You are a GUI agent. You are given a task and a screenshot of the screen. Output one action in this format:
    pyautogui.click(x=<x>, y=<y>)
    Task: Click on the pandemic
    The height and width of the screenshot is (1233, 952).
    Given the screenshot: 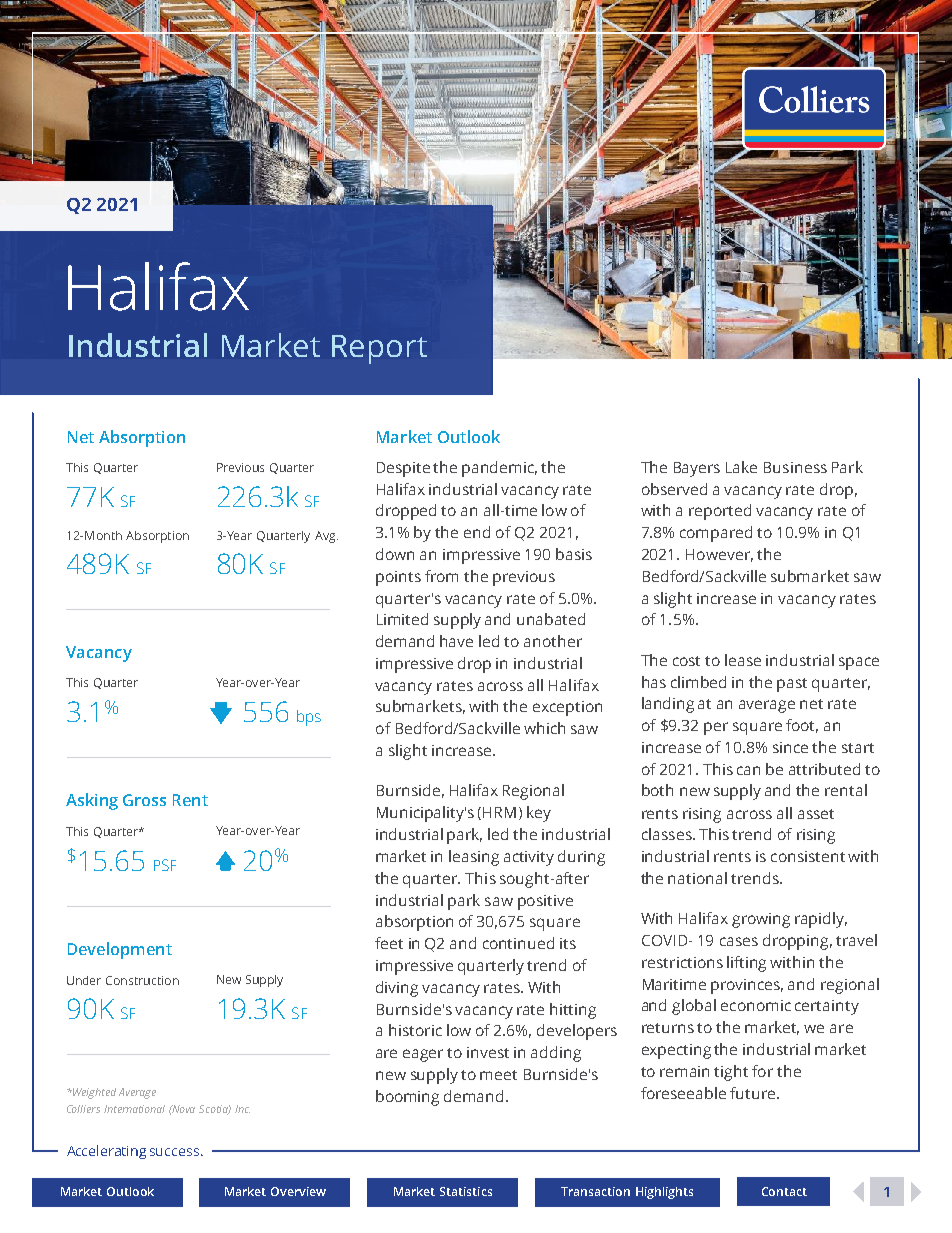 What is the action you would take?
    pyautogui.click(x=499, y=469)
